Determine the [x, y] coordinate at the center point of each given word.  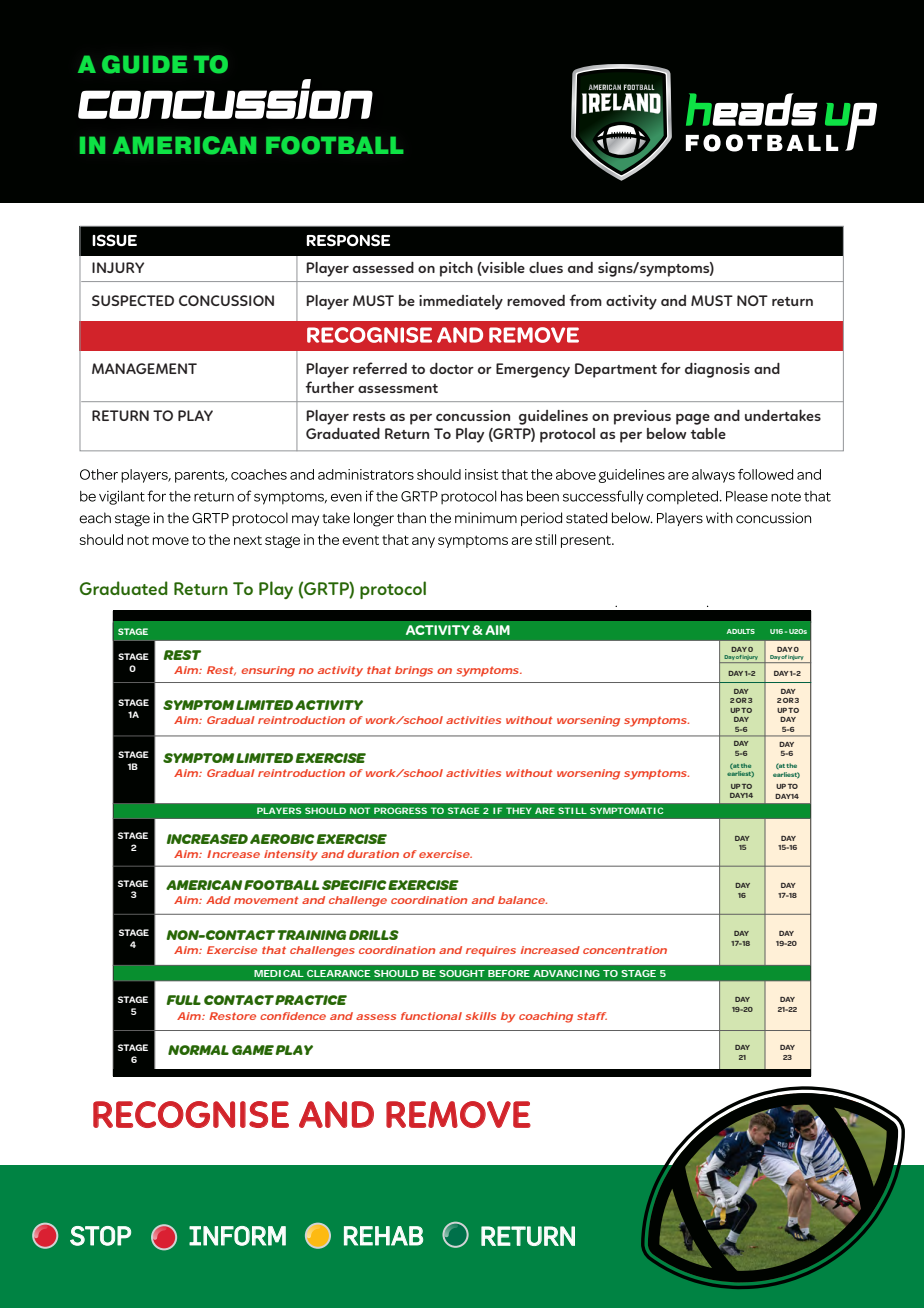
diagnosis [717, 370]
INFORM [237, 1236]
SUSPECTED [133, 300]
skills [480, 1016]
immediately [461, 302]
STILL [572, 810]
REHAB [383, 1236]
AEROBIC [282, 839]
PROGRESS [400, 810]
